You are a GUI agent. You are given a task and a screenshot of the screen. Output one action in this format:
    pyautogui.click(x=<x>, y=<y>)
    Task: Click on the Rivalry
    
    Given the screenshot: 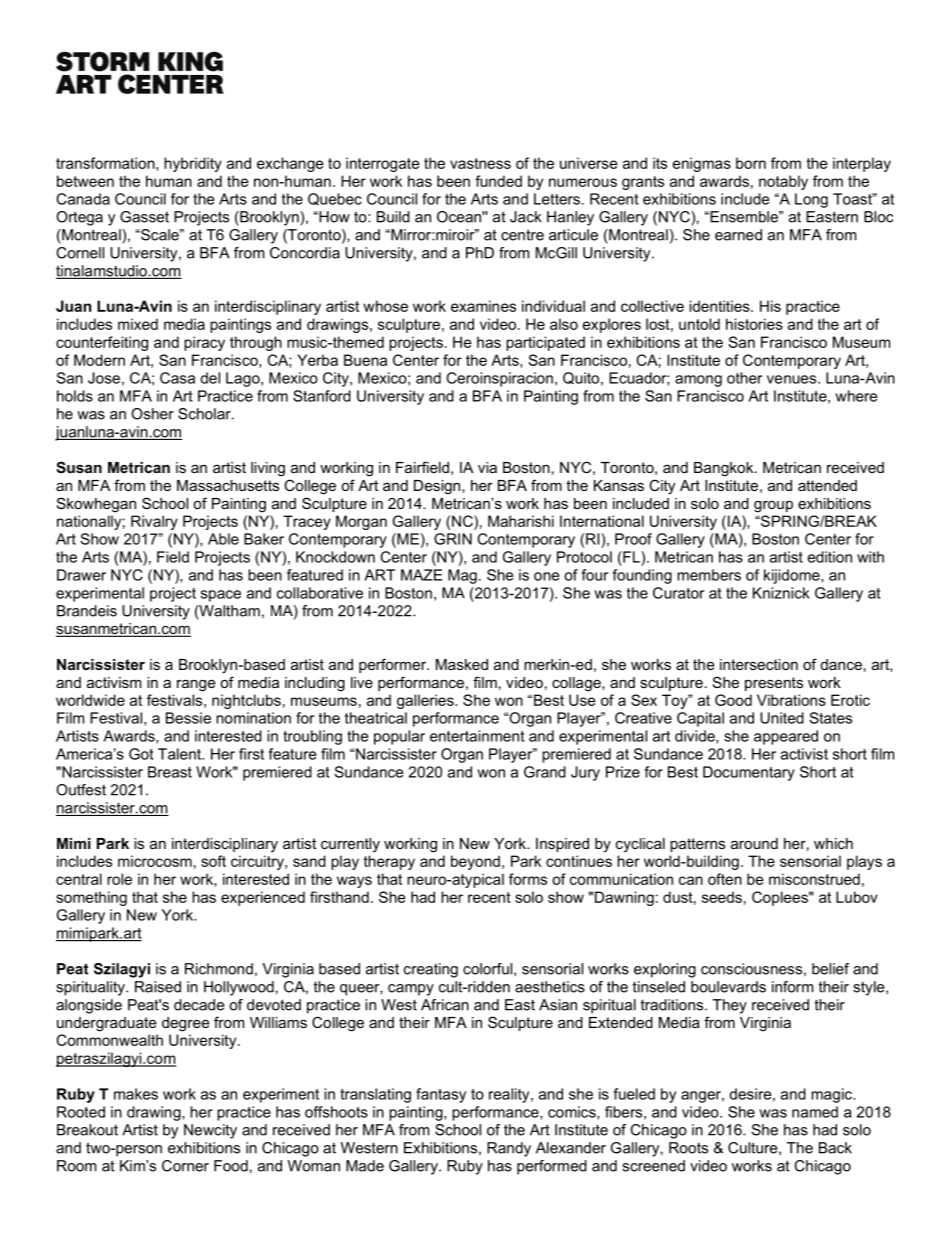 What is the action you would take?
    pyautogui.click(x=154, y=522)
